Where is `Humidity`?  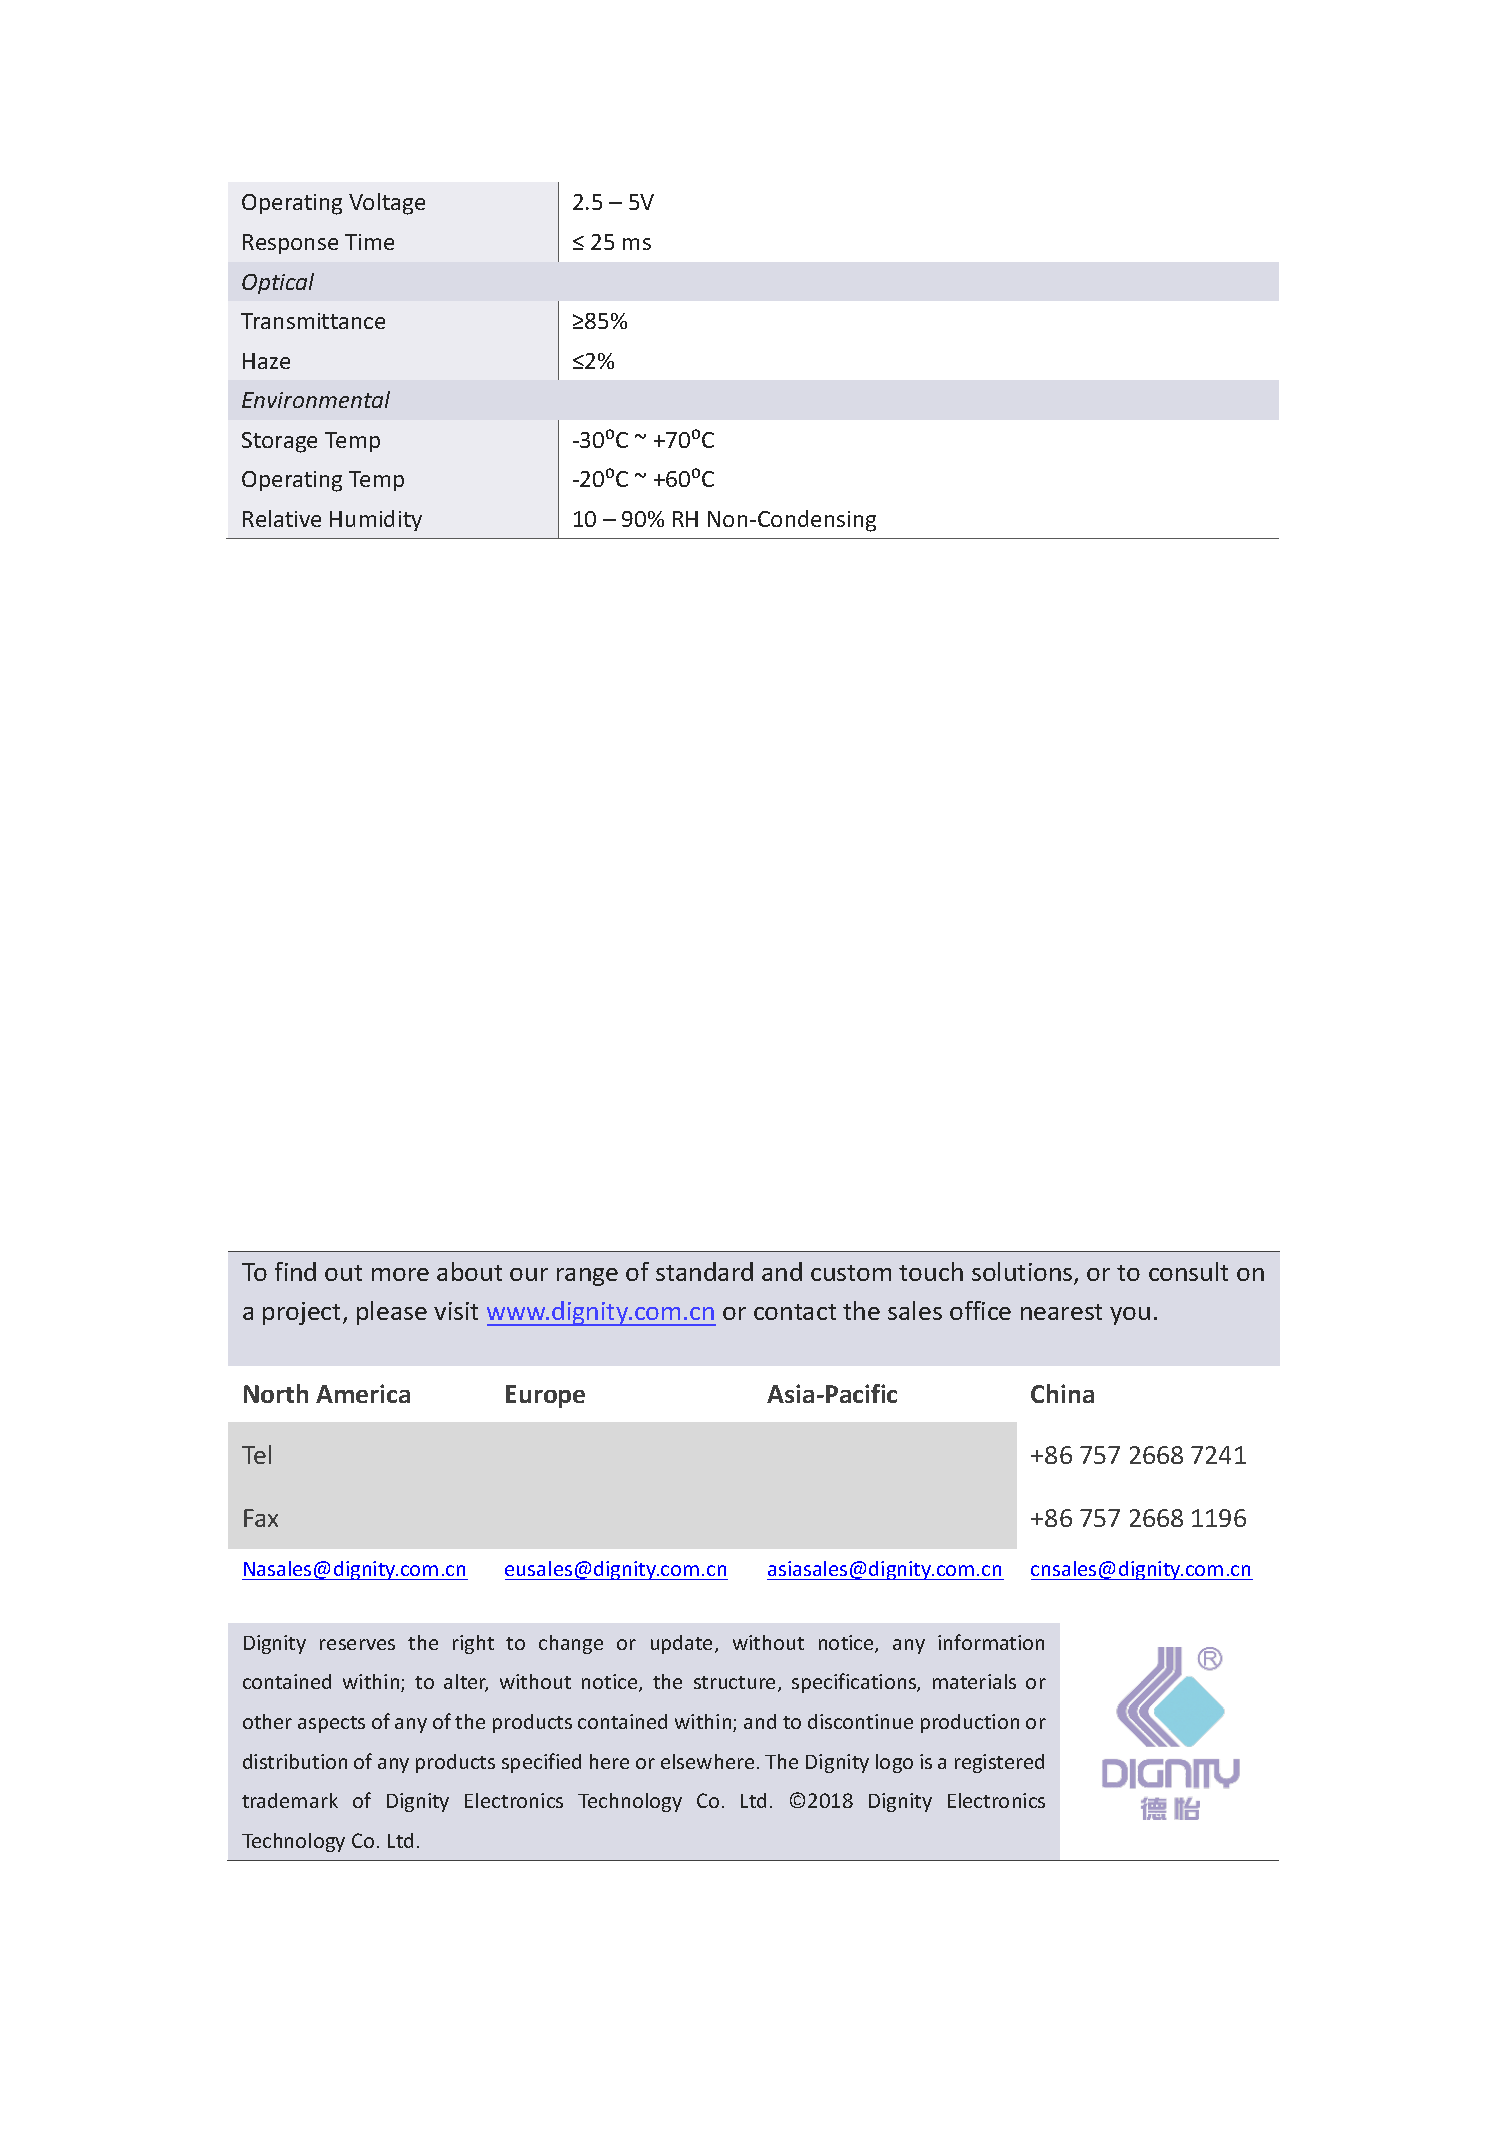 Humidity is located at coordinates (376, 520).
